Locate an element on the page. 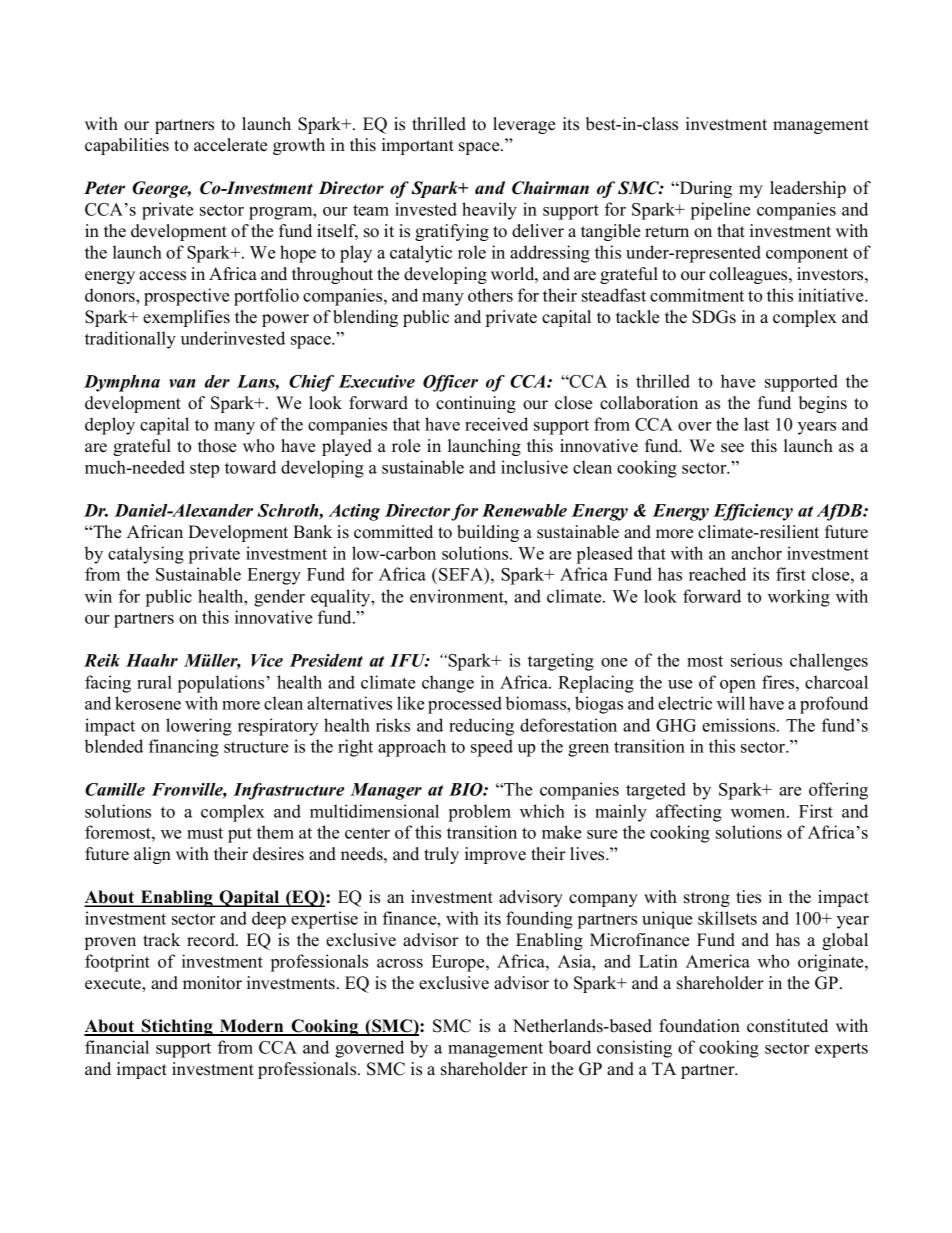 The height and width of the image is (1233, 952). building is located at coordinates (488, 533).
